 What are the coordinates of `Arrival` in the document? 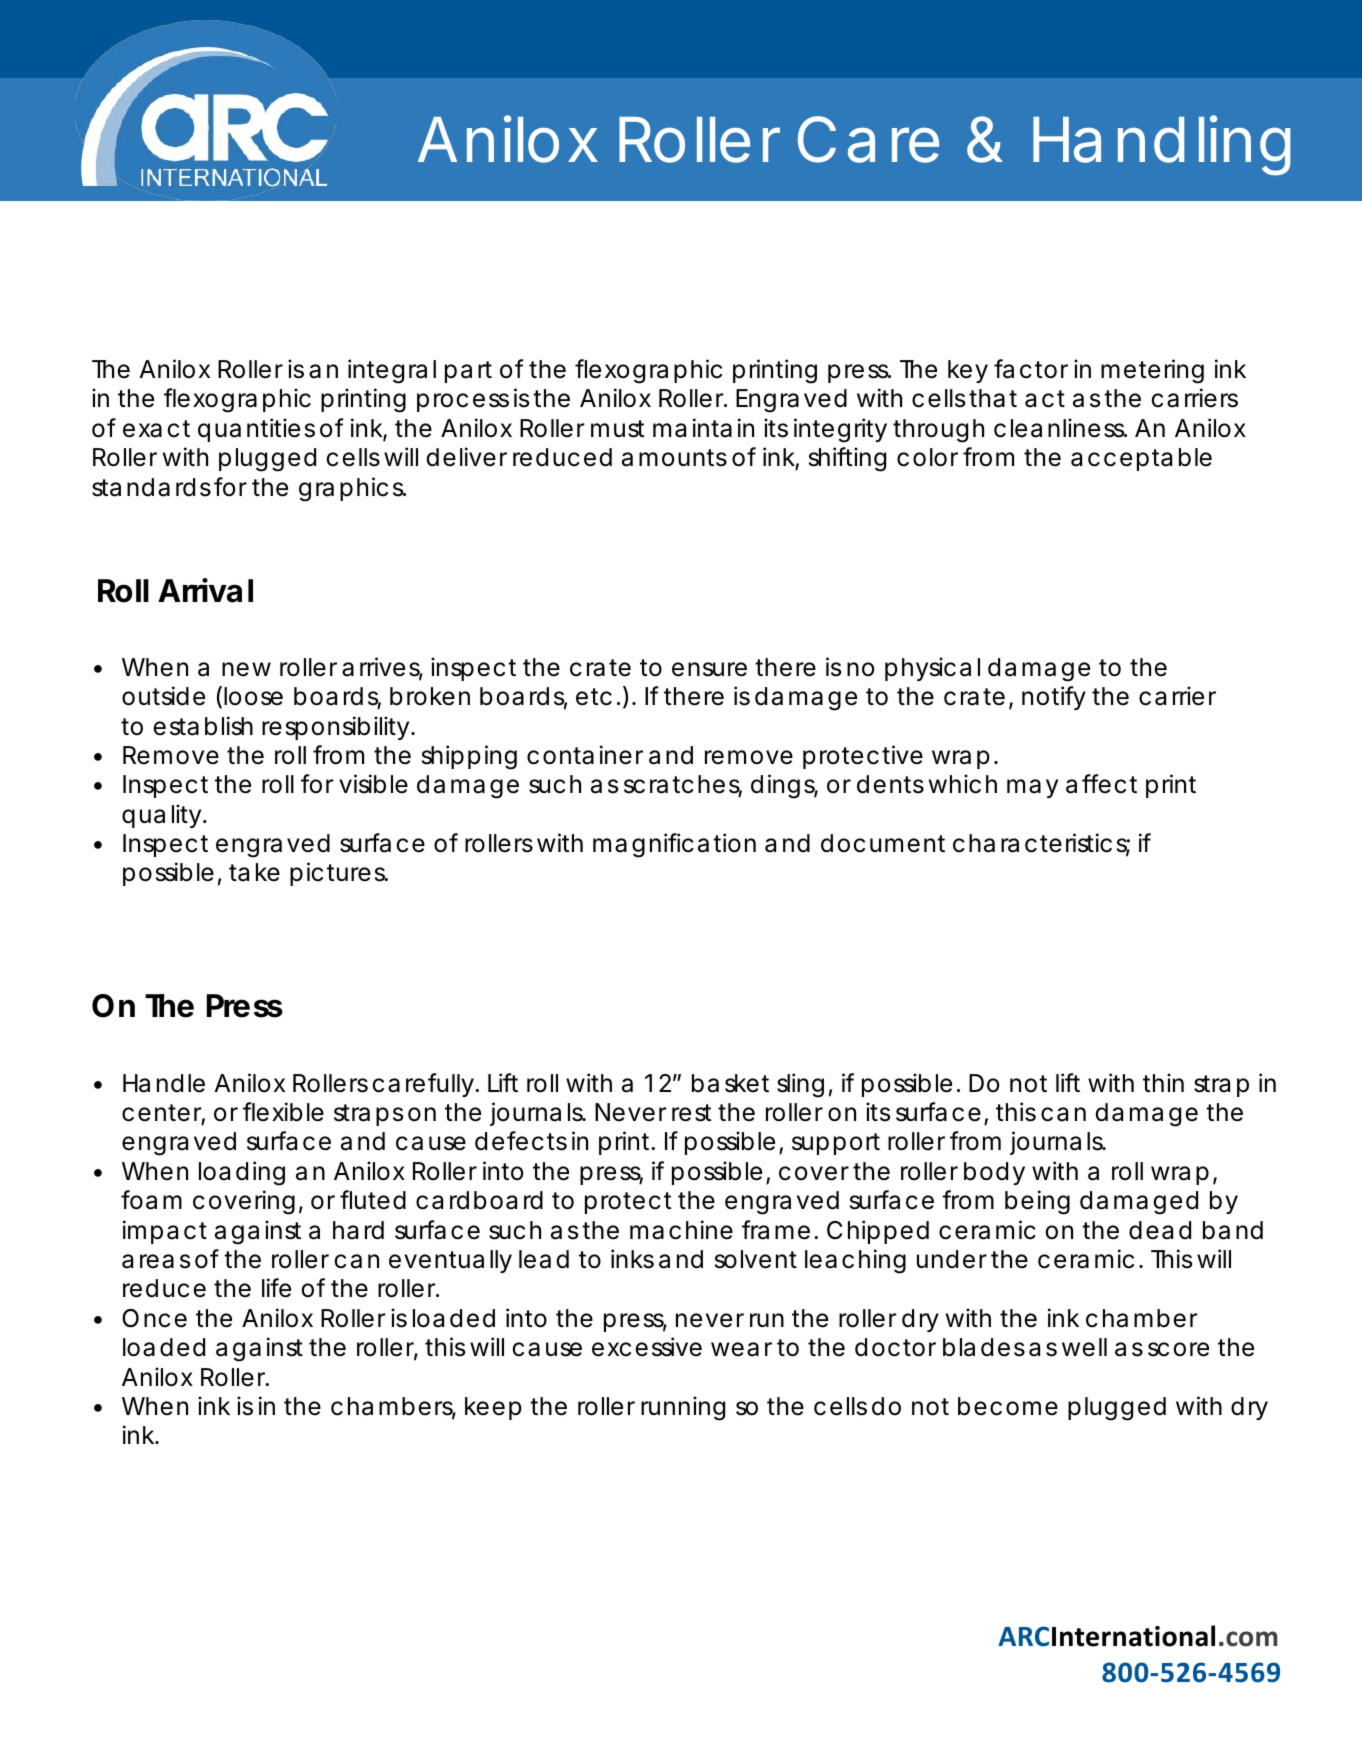 It's located at (205, 590).
